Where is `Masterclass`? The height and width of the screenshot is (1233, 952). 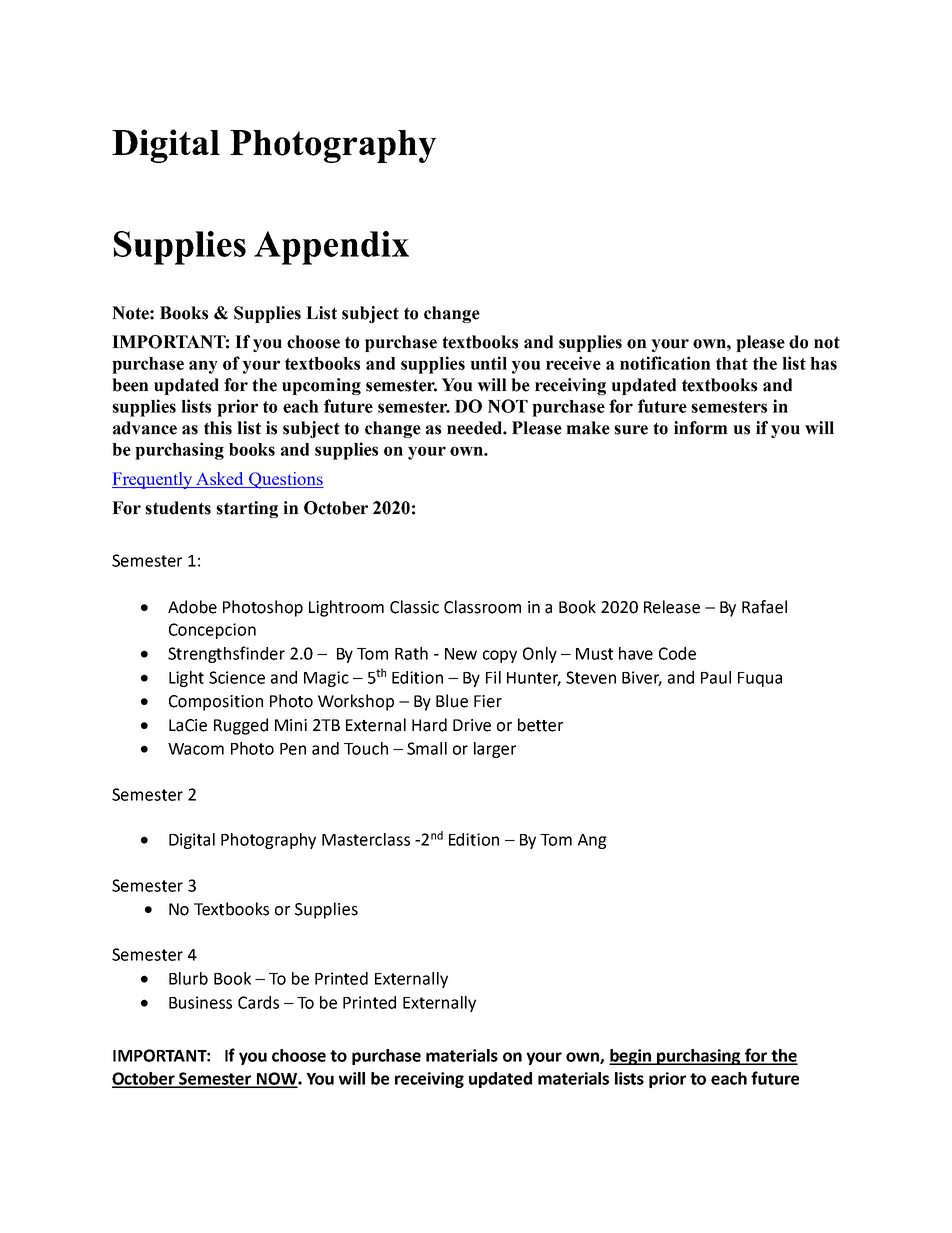 Masterclass is located at coordinates (366, 839).
